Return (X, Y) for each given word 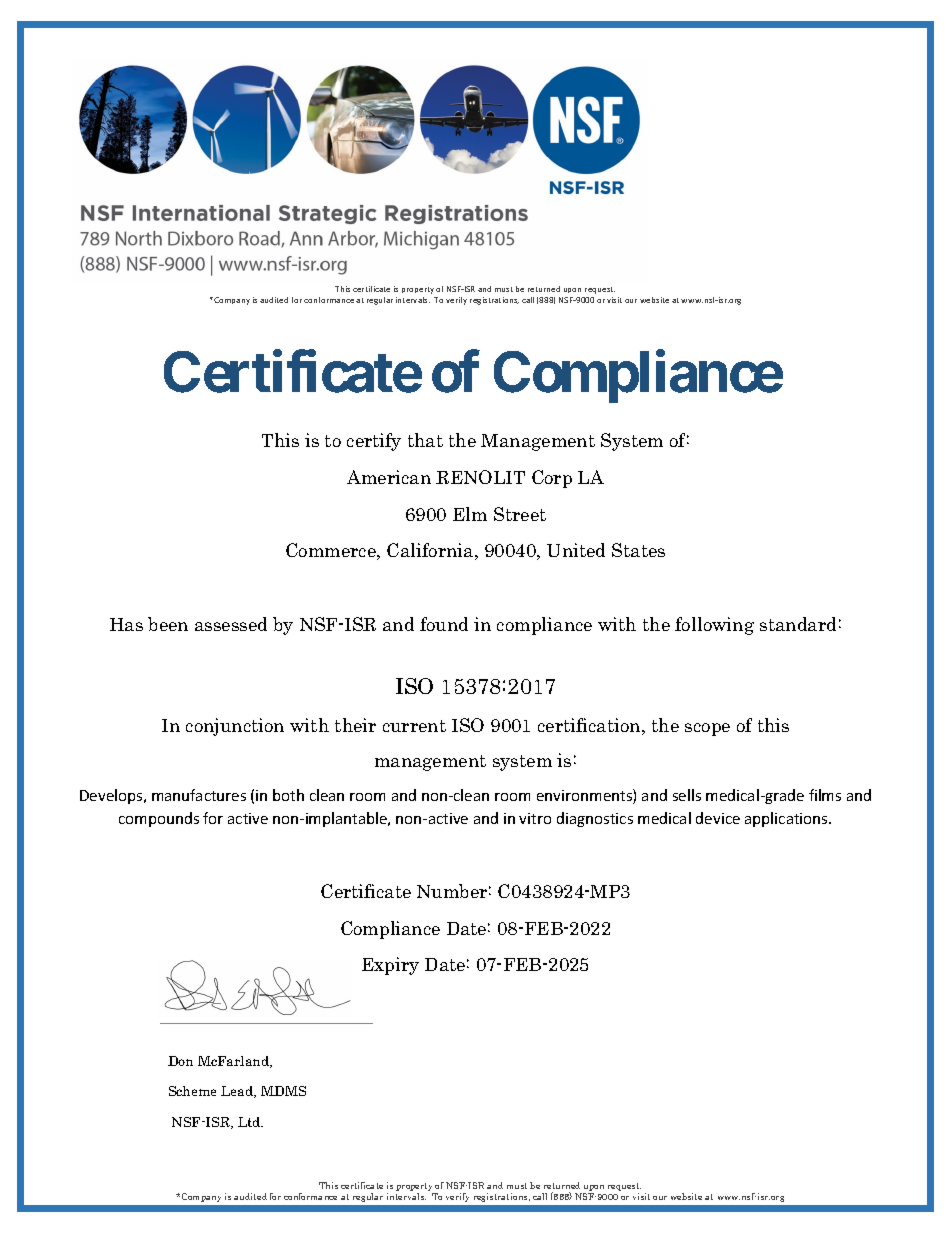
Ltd (250, 1122)
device (718, 818)
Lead (238, 1092)
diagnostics (595, 819)
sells (687, 795)
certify (374, 442)
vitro (535, 818)
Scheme (192, 1091)
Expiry (390, 966)
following (714, 626)
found (444, 624)
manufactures (199, 795)
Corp (552, 479)
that (425, 440)
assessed (231, 624)
